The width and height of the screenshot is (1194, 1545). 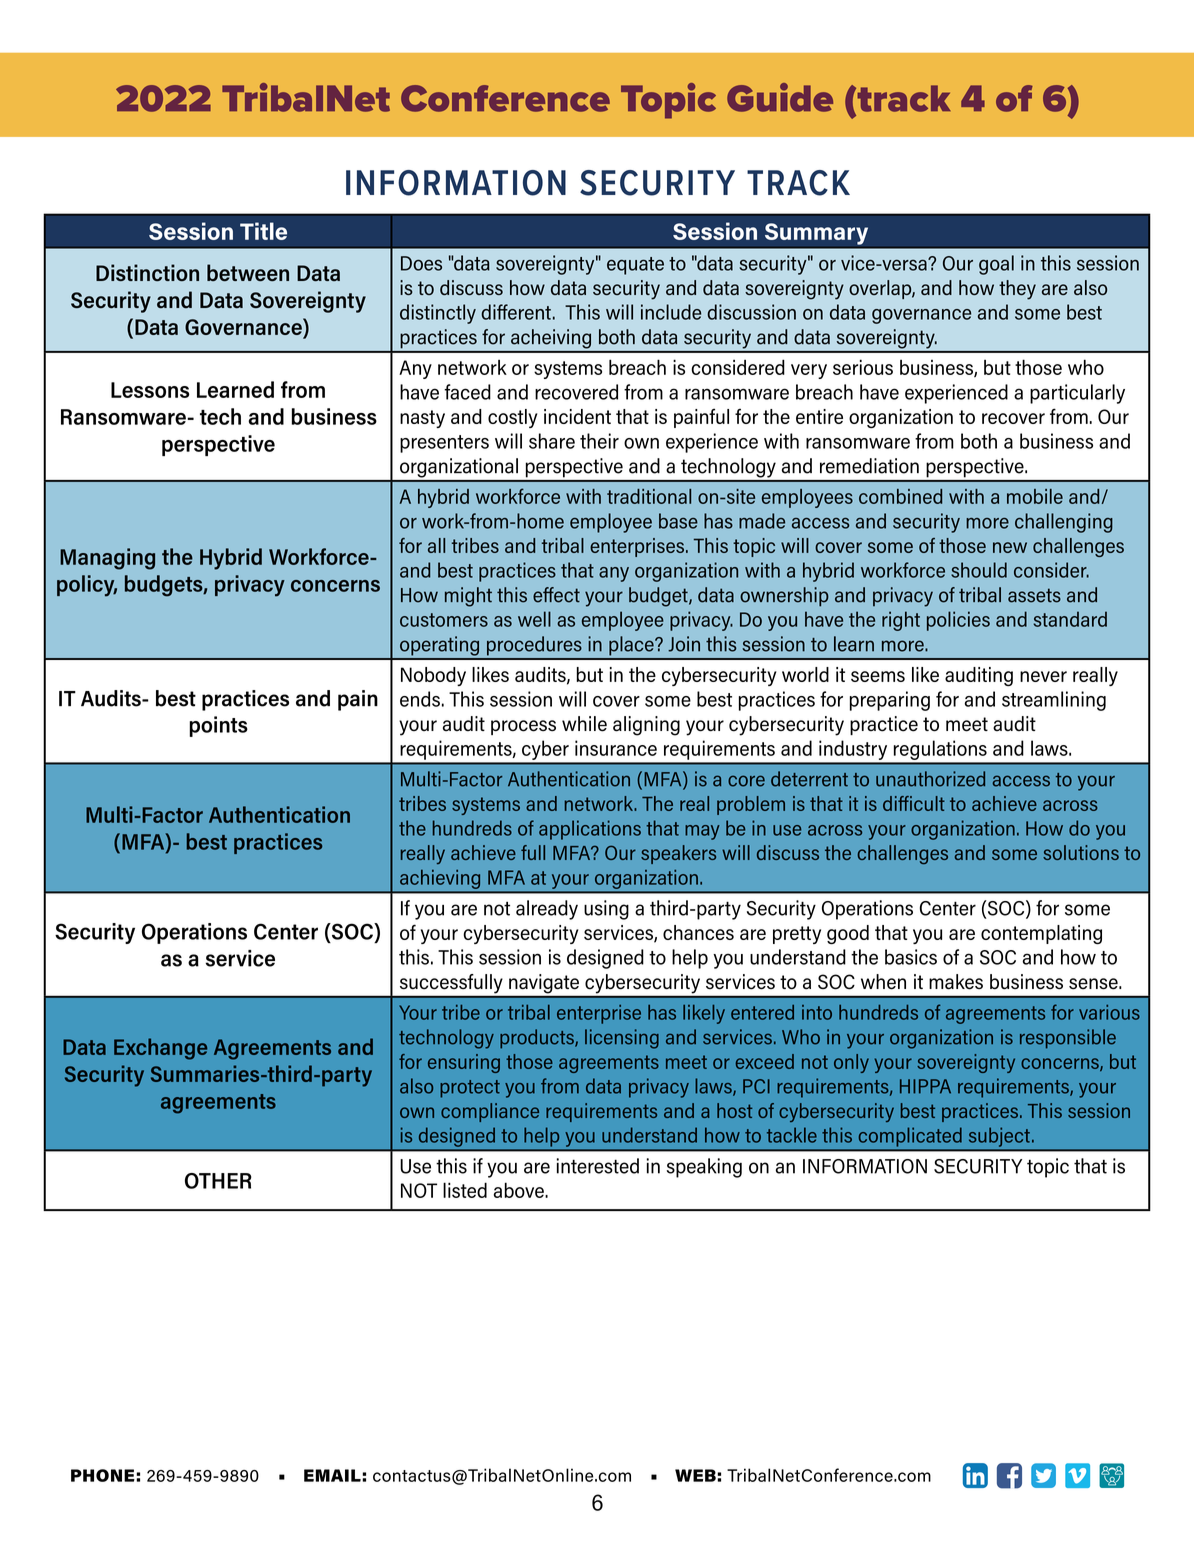 What do you see at coordinates (996, 265) in the screenshot?
I see `goal` at bounding box center [996, 265].
